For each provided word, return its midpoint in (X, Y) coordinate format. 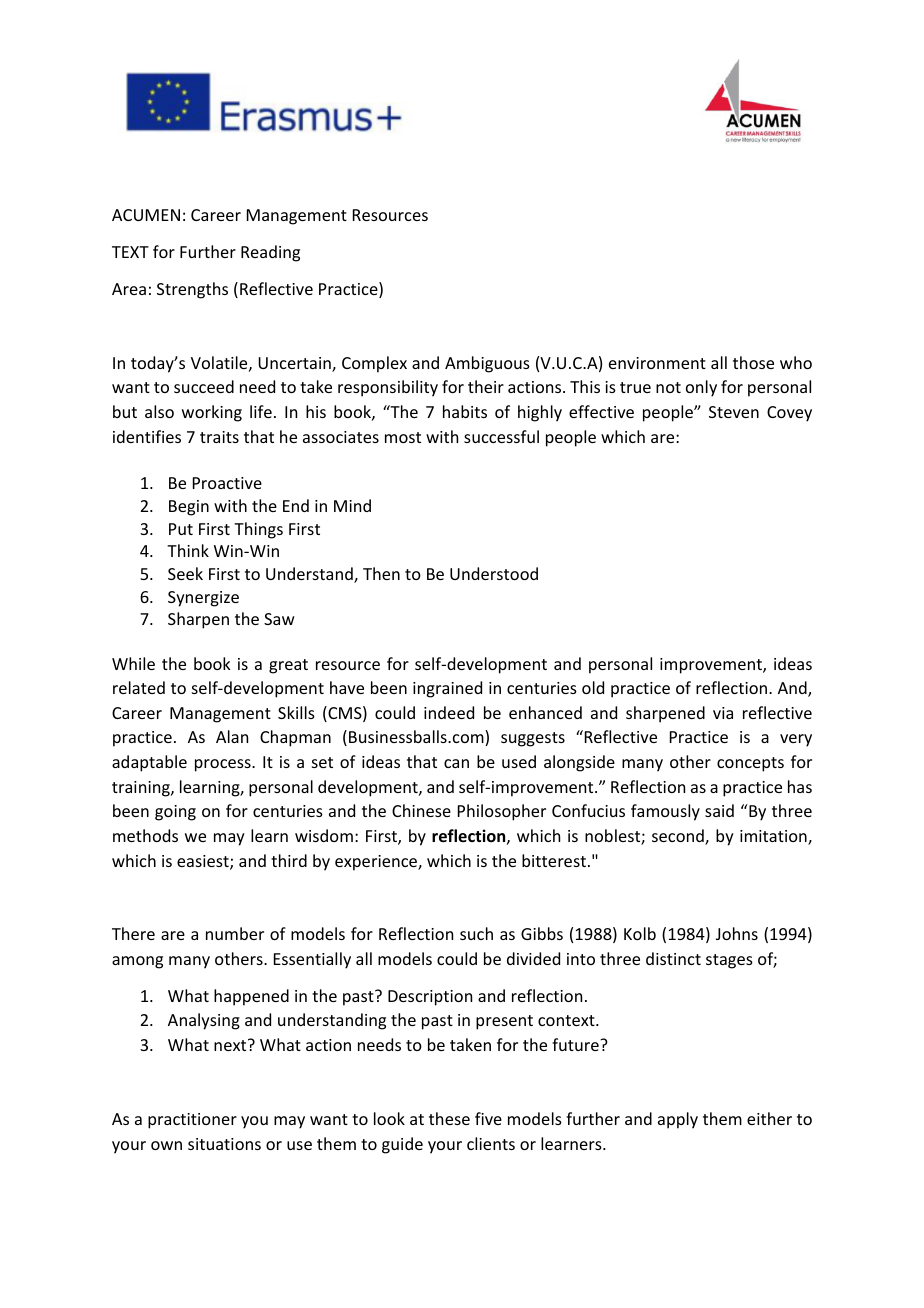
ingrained (447, 689)
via (723, 713)
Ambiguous (487, 364)
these (449, 1118)
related (139, 687)
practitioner (192, 1121)
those (753, 362)
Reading (270, 253)
